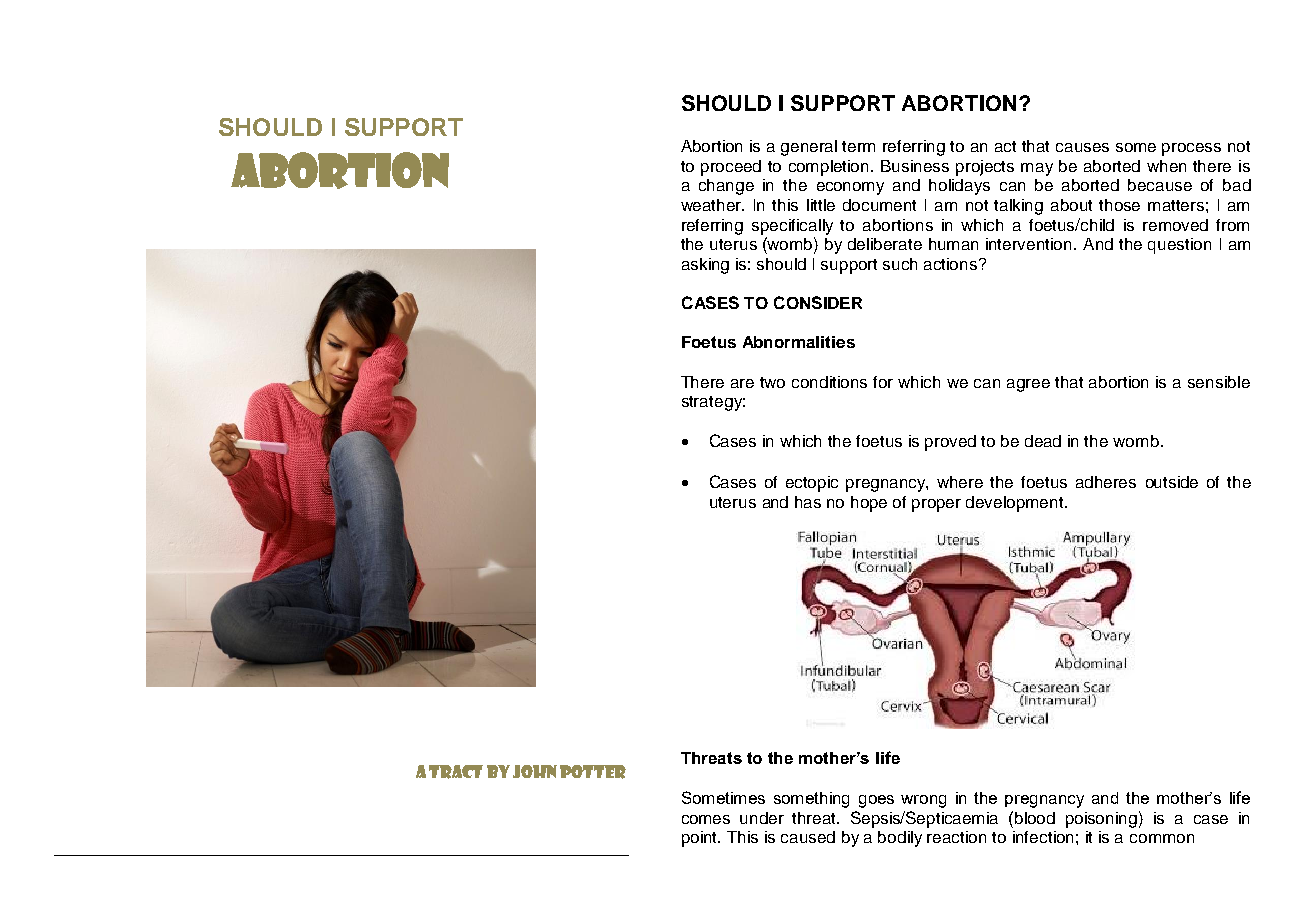 The image size is (1307, 924). Describe the element at coordinates (731, 168) in the page. I see `proceed` at that location.
